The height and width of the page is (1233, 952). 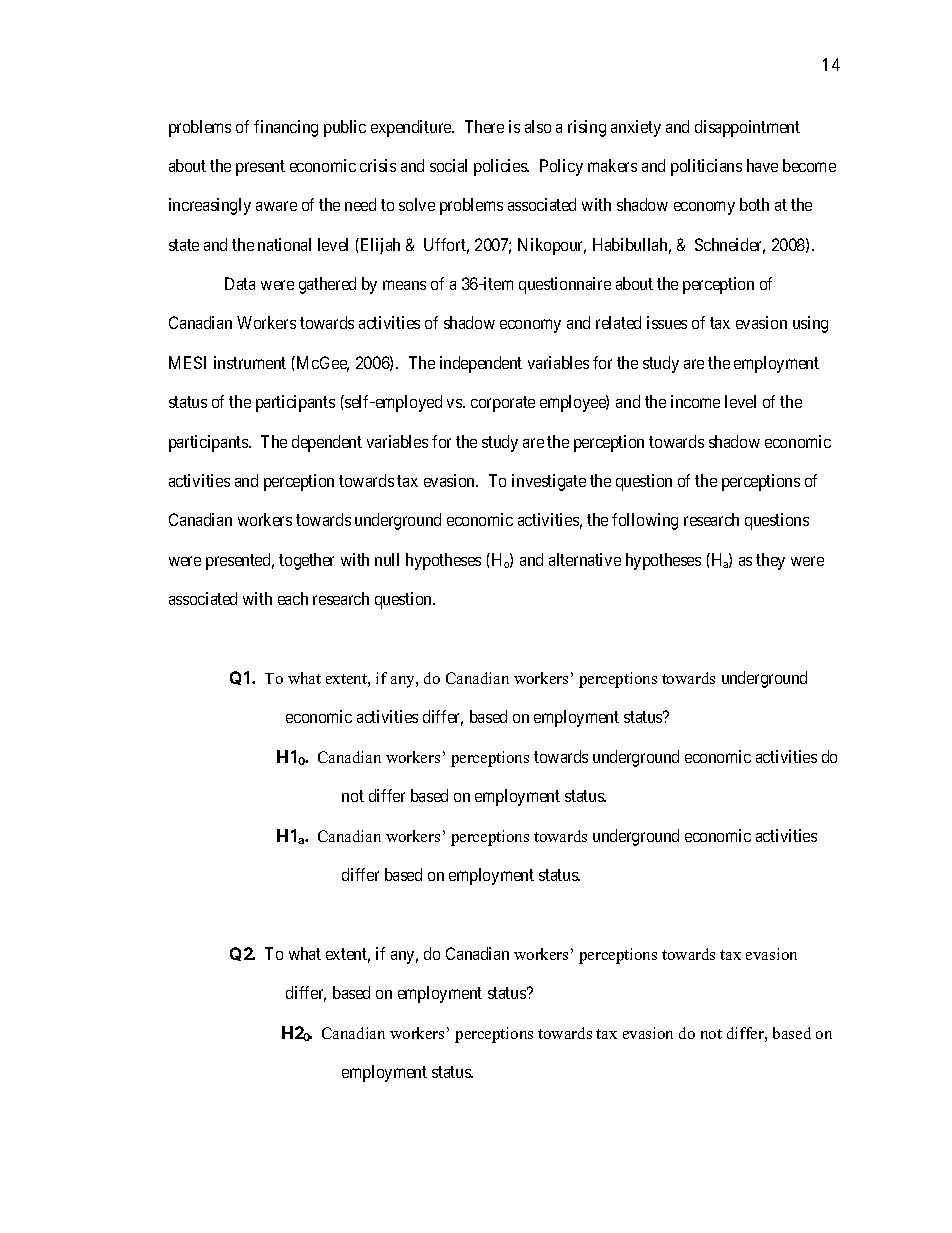 What do you see at coordinates (585, 559) in the page?
I see `alternative` at bounding box center [585, 559].
